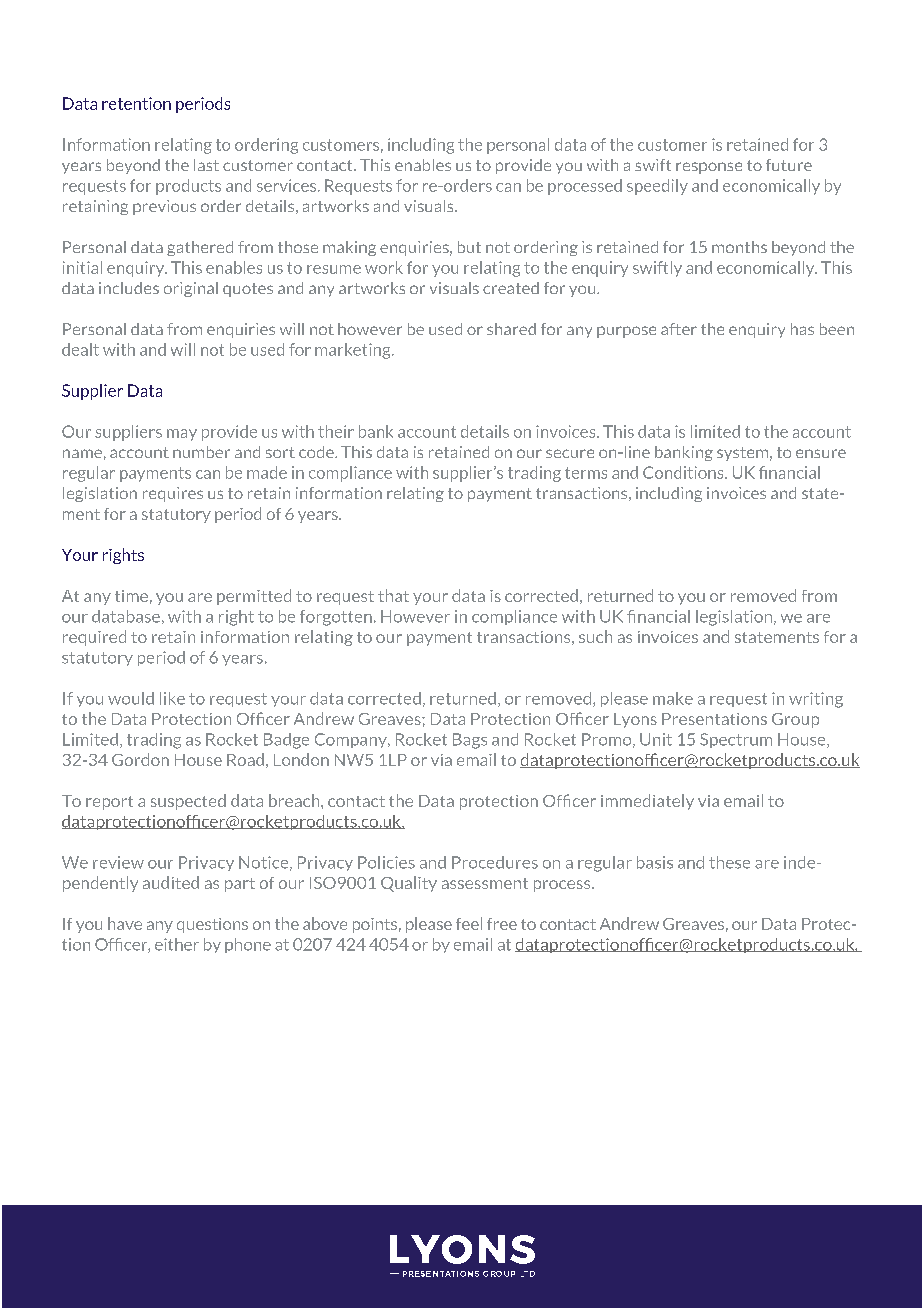 The height and width of the image is (1308, 924). What do you see at coordinates (131, 596) in the image?
I see `time` at bounding box center [131, 596].
